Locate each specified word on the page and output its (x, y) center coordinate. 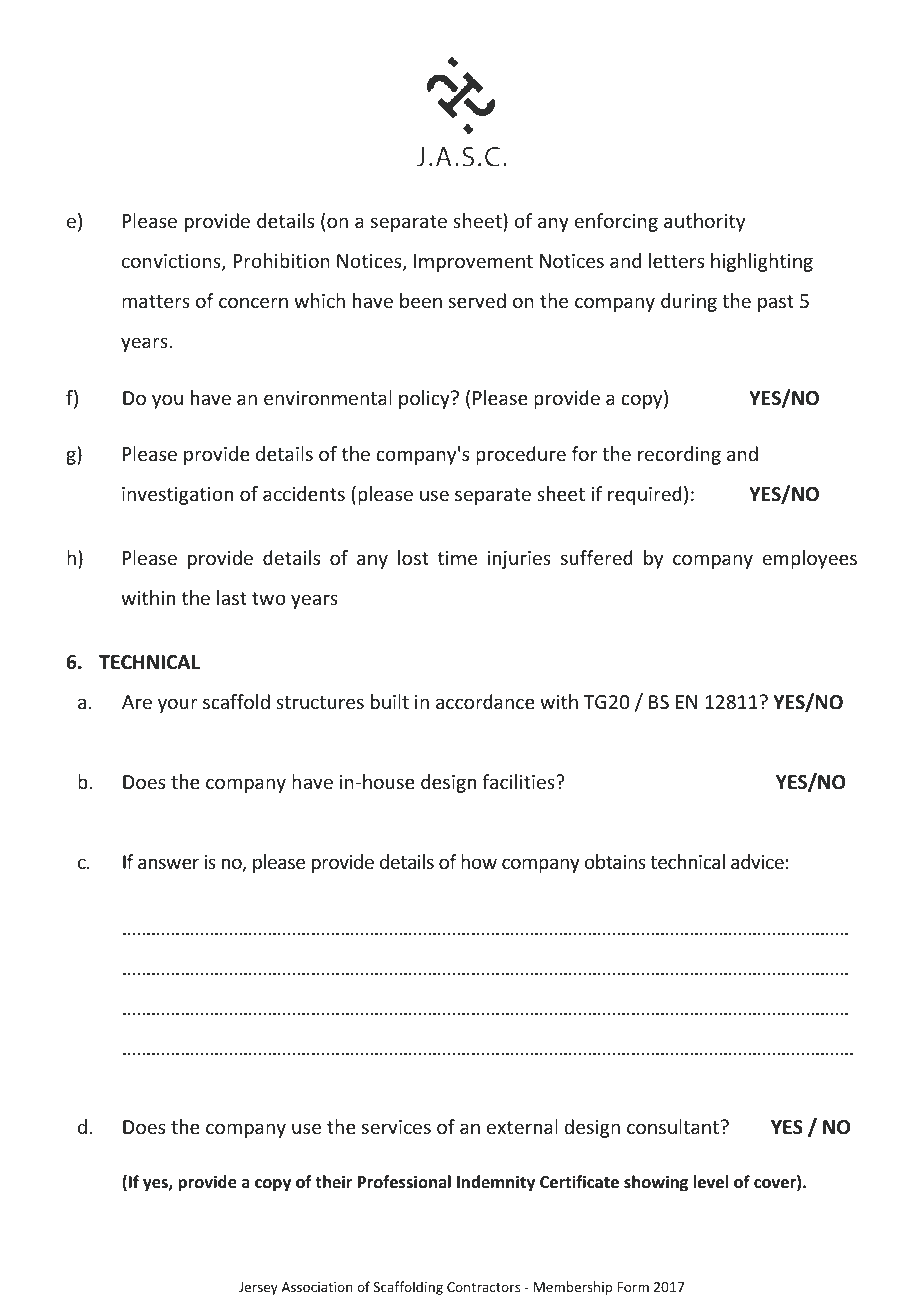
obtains (615, 861)
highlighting (762, 262)
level (710, 1182)
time (457, 558)
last (232, 597)
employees (809, 559)
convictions (172, 262)
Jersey (258, 1288)
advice (757, 861)
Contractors (483, 1287)
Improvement (473, 263)
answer (168, 863)
